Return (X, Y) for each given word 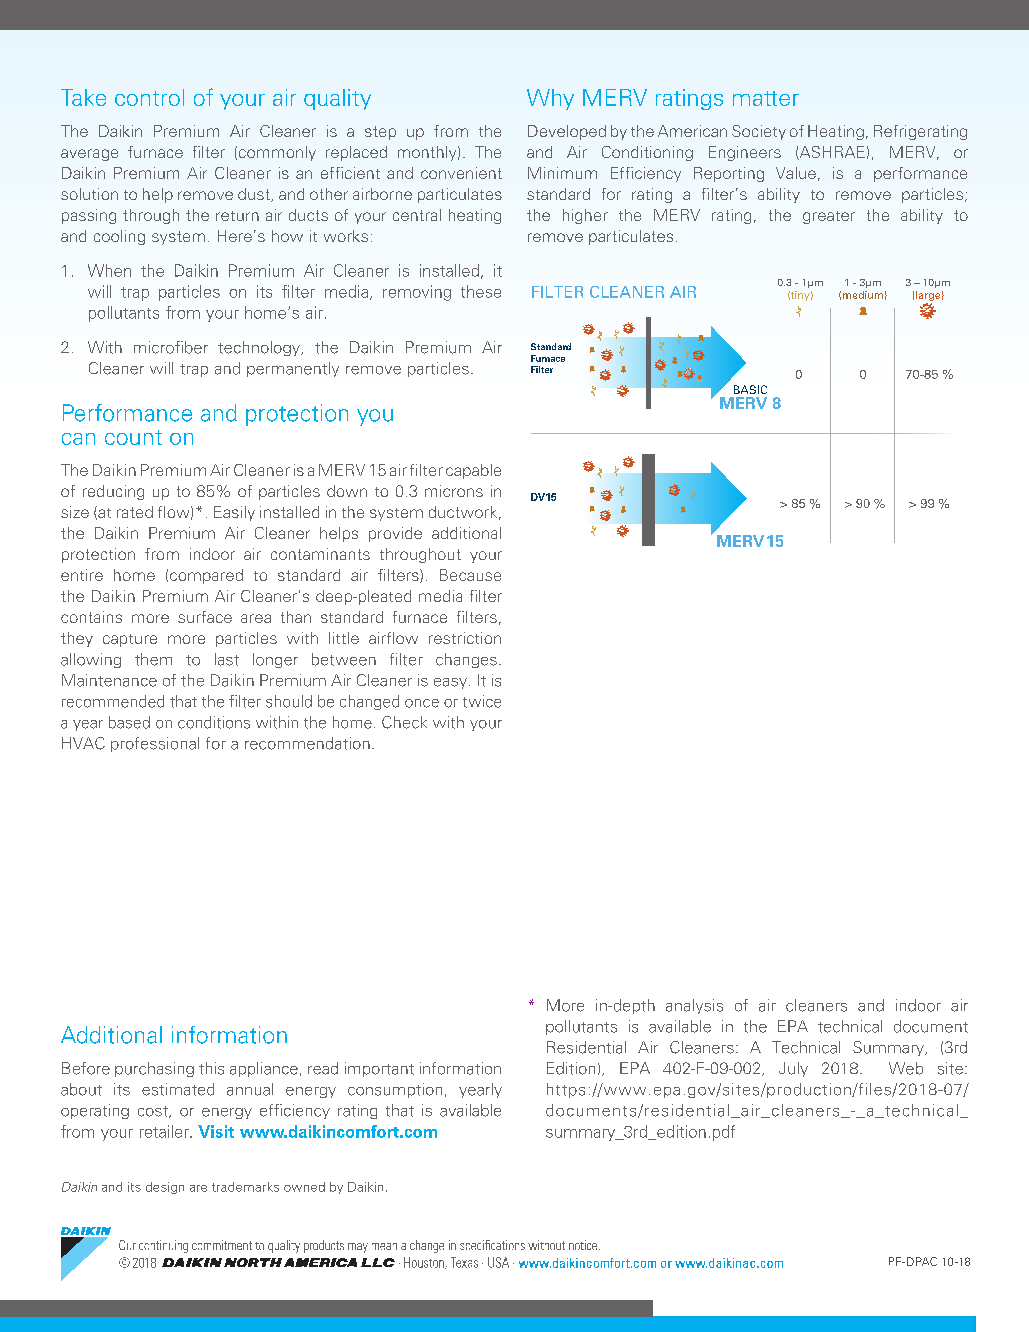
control (149, 97)
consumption (395, 1090)
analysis (694, 1006)
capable (473, 471)
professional (155, 744)
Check (404, 722)
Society (759, 132)
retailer (165, 1131)
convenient (461, 173)
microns (454, 491)
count (133, 437)
